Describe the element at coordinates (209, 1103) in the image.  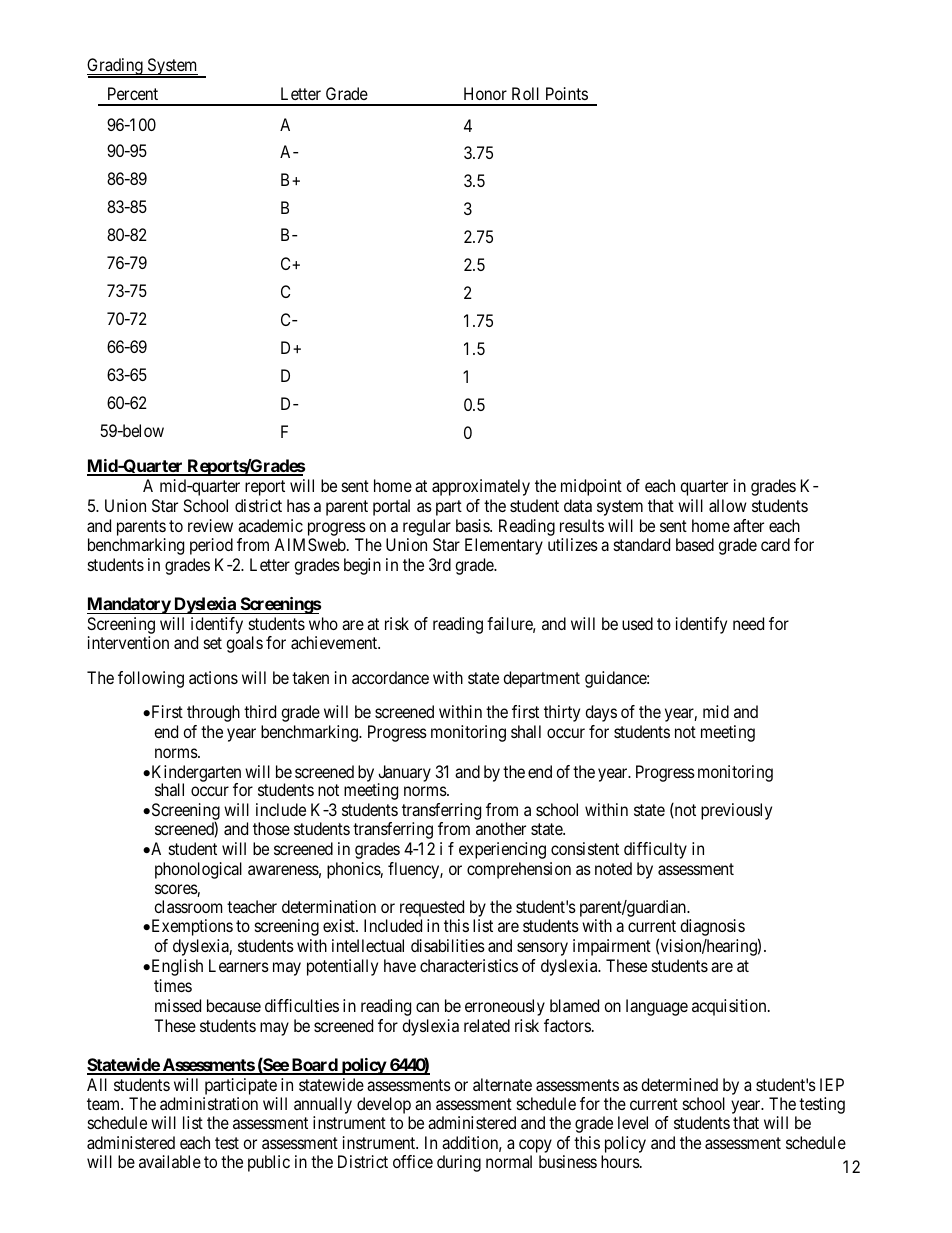
I see `administration` at that location.
